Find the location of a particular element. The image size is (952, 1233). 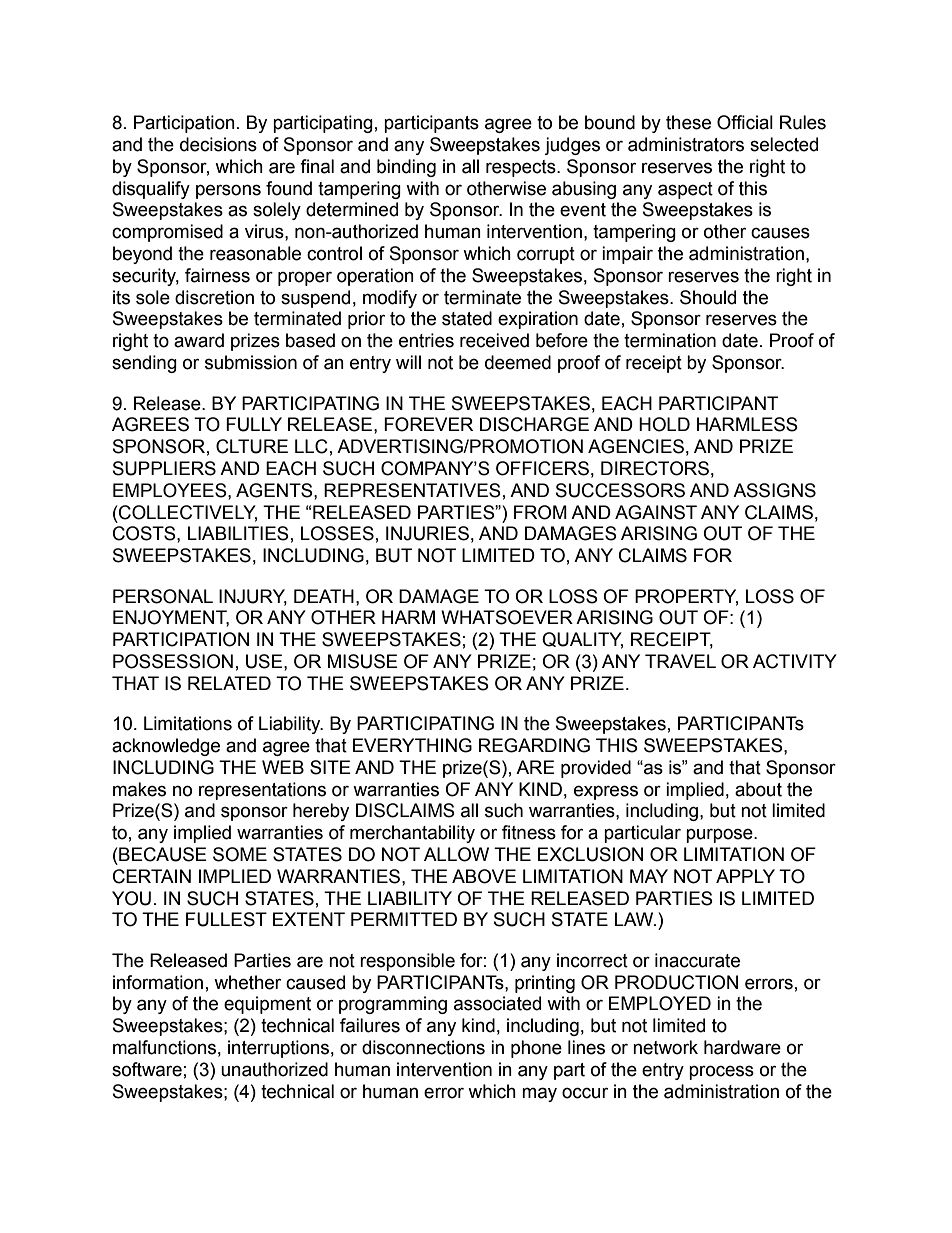

binding is located at coordinates (406, 168).
